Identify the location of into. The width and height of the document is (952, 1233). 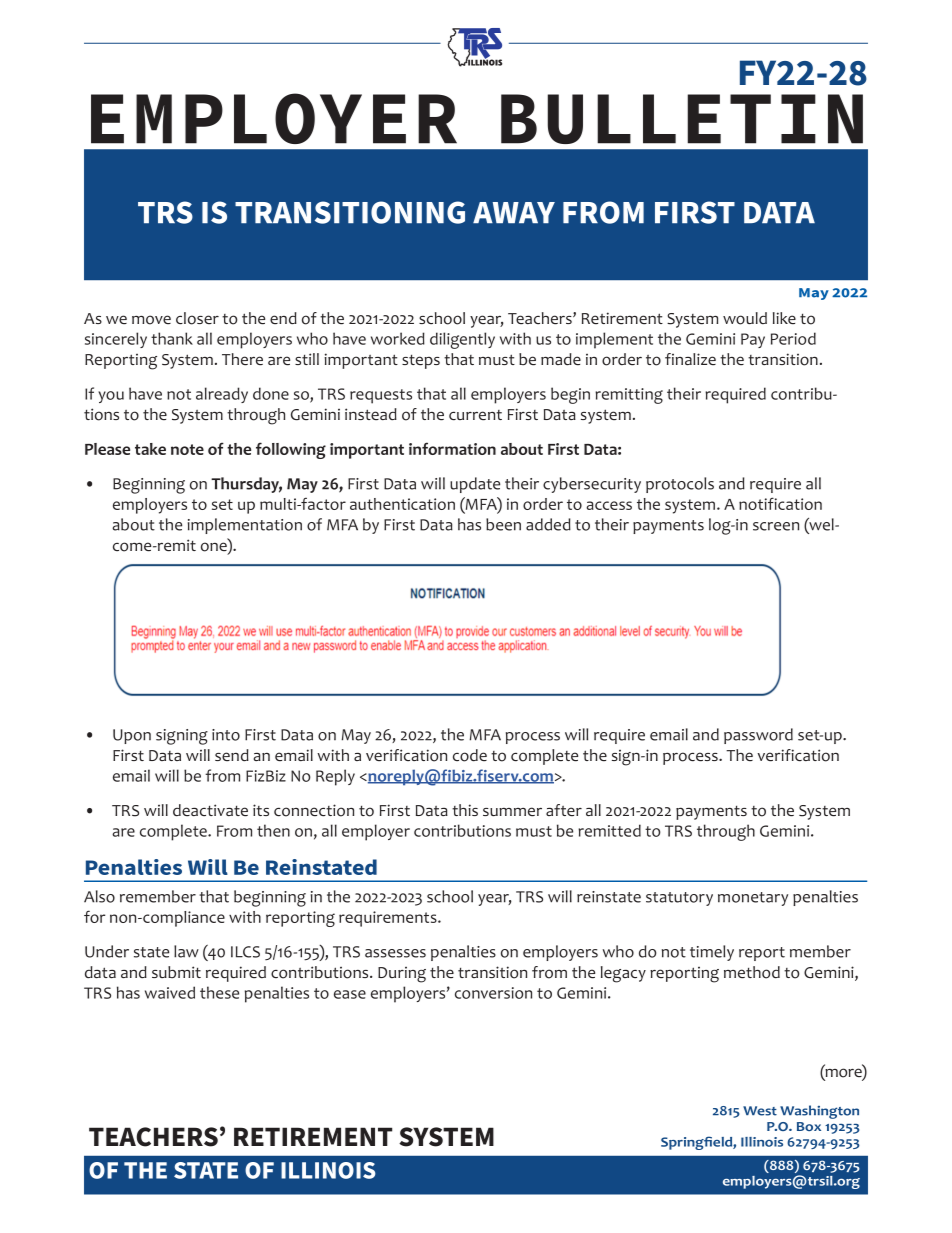
(226, 735).
